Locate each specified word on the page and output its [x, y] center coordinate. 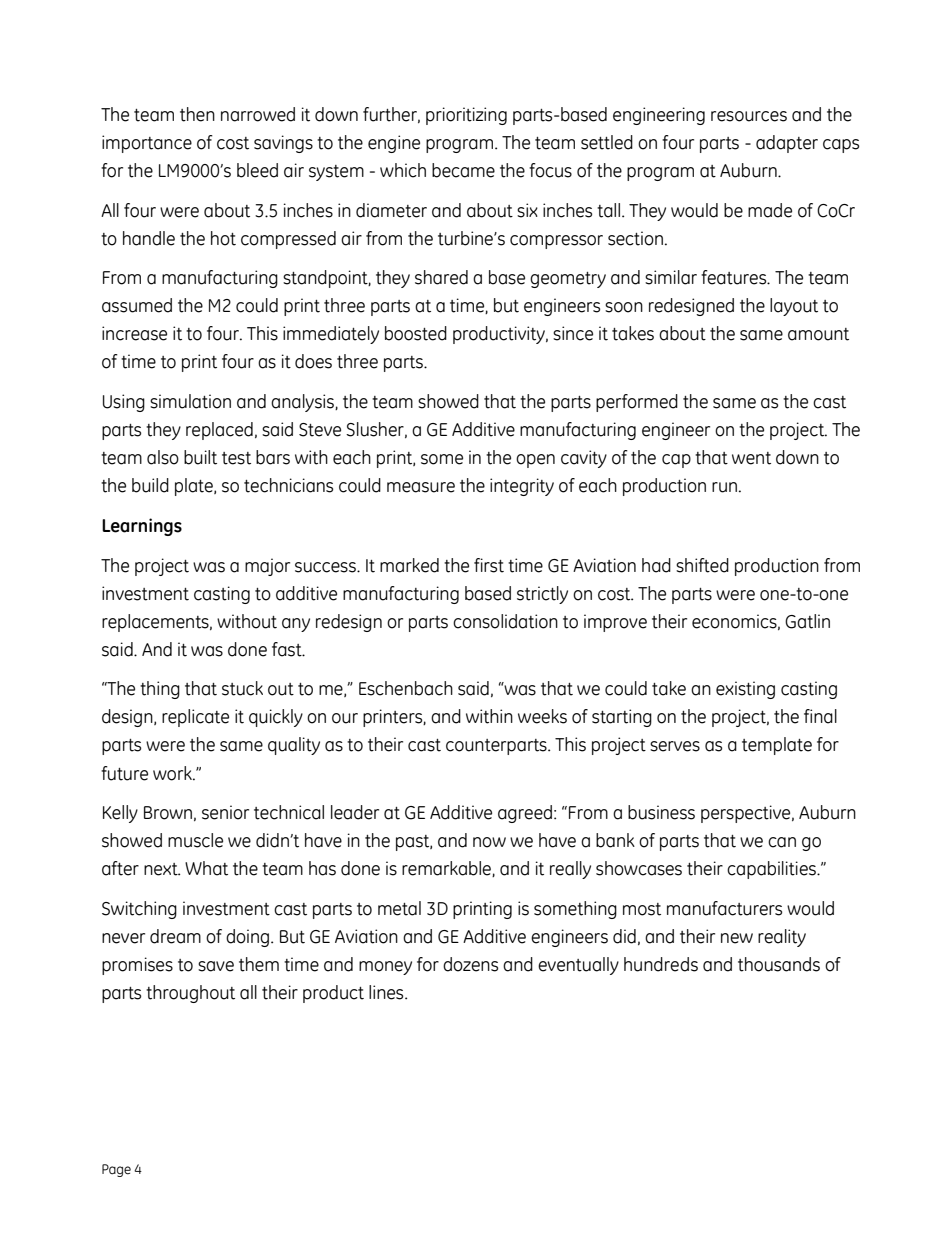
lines [387, 992]
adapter [787, 144]
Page [116, 1170]
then [197, 114]
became [463, 170]
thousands [779, 964]
